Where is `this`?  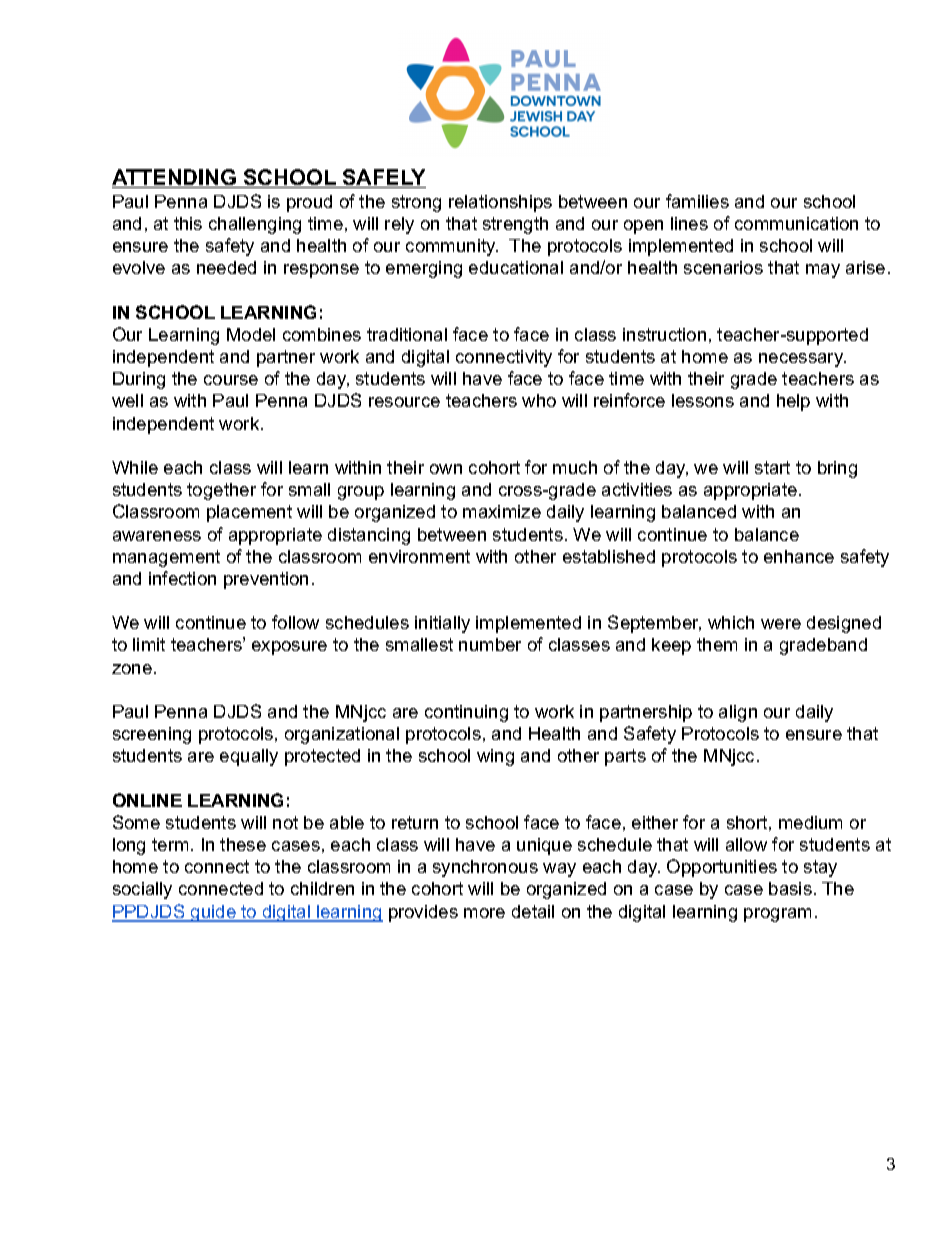
this is located at coordinates (188, 223).
